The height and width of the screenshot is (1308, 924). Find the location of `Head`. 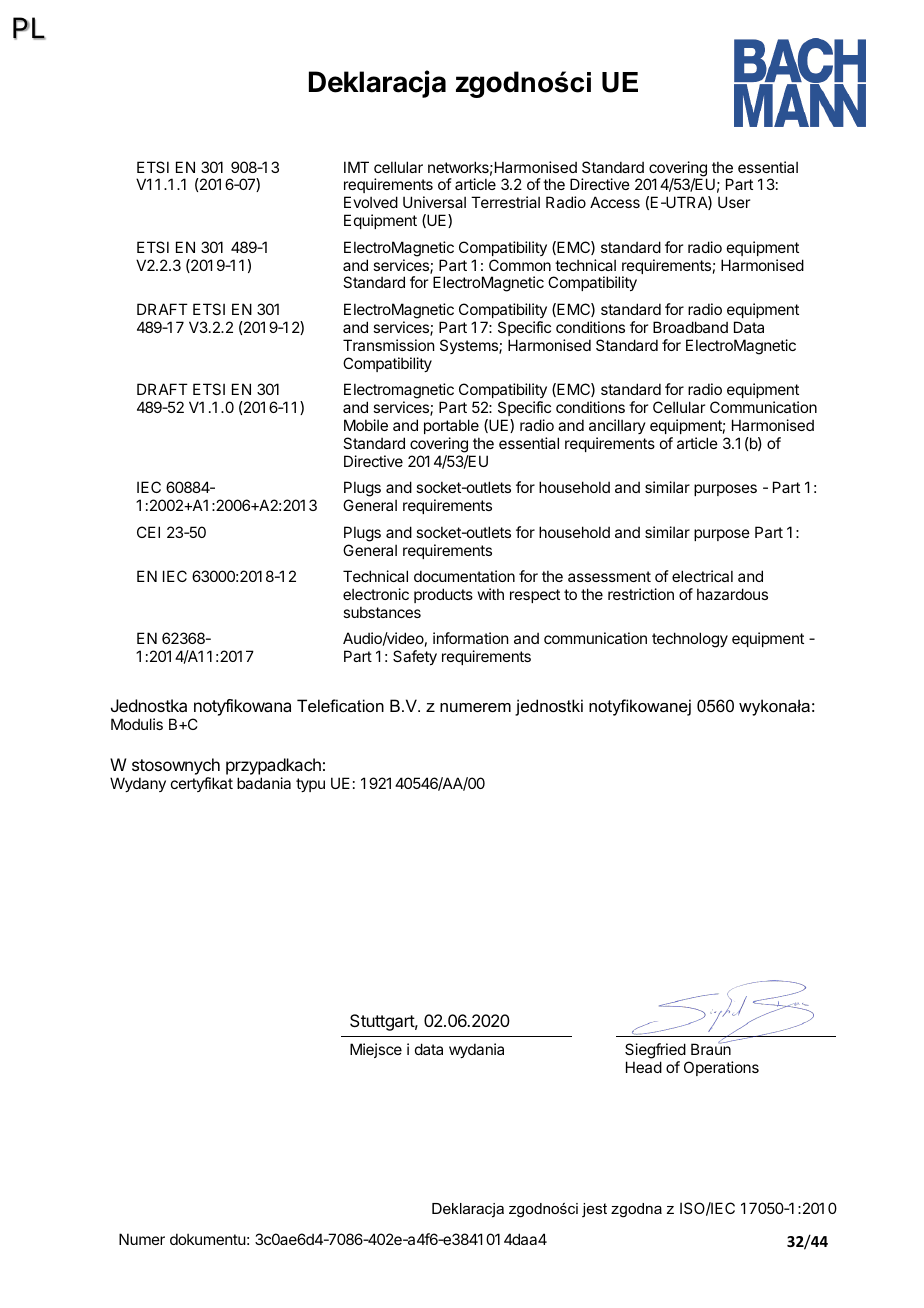

Head is located at coordinates (644, 1067).
